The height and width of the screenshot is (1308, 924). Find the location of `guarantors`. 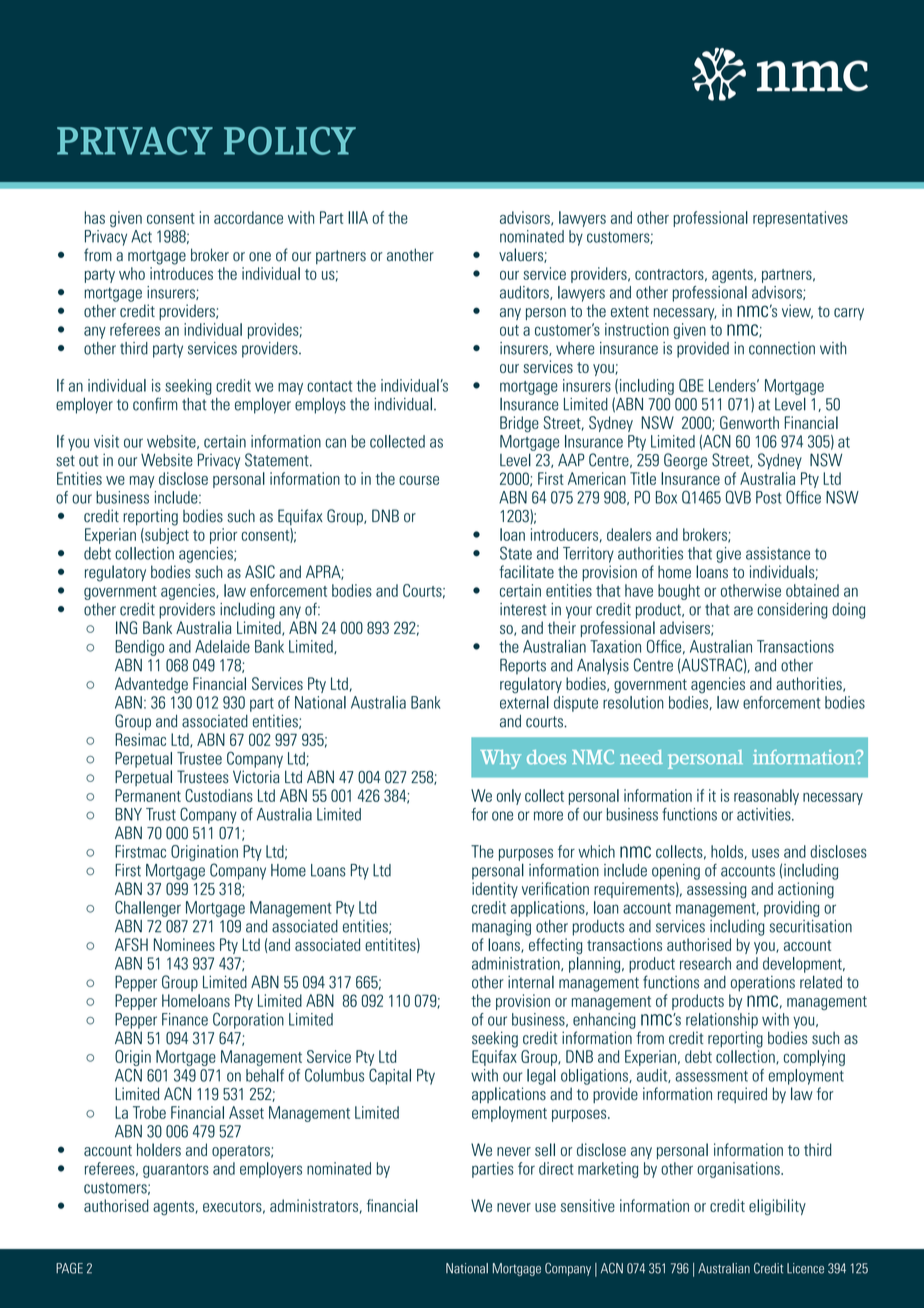

guarantors is located at coordinates (176, 1171).
